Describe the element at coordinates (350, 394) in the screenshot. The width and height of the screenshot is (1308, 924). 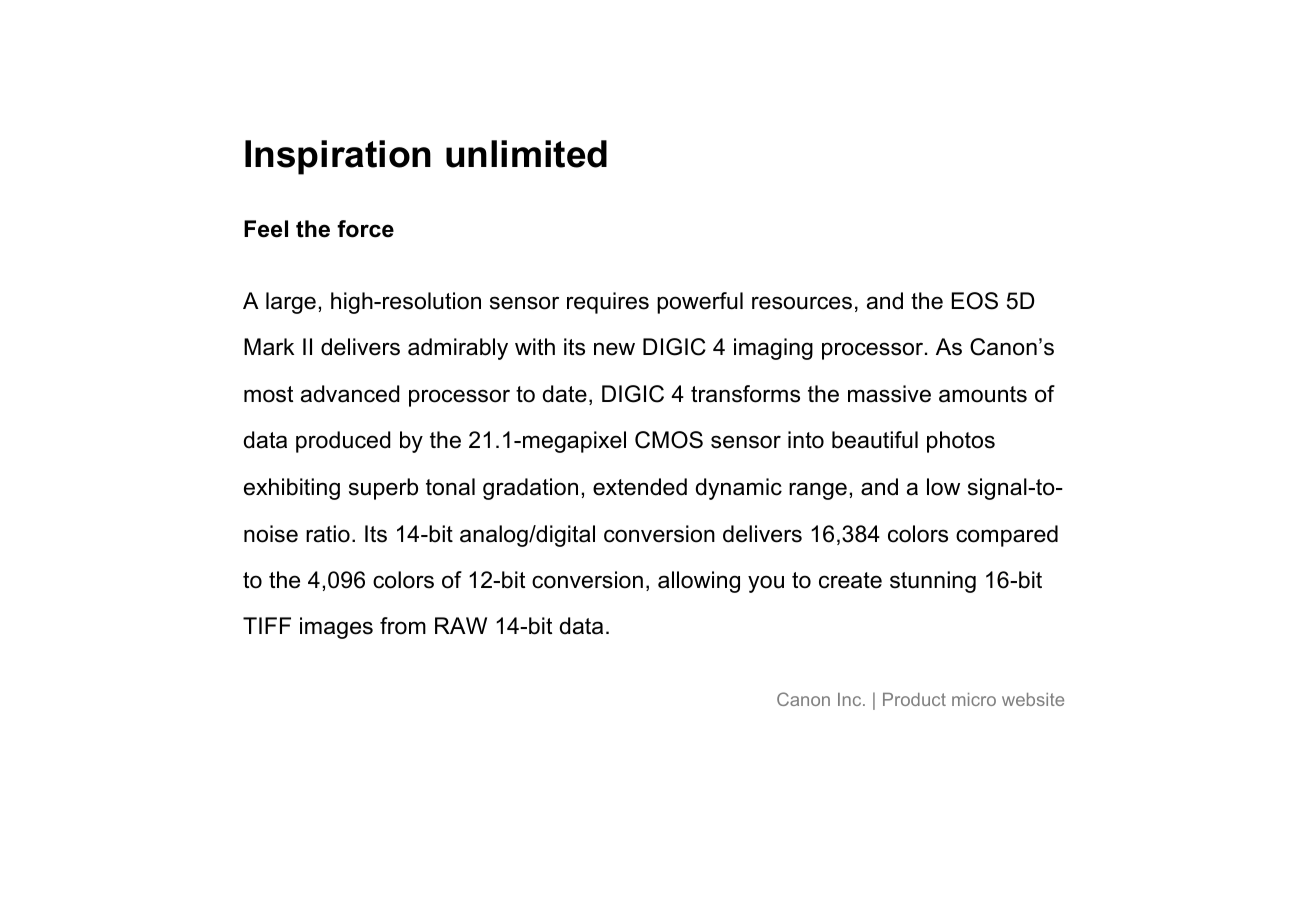
I see `advanced` at that location.
